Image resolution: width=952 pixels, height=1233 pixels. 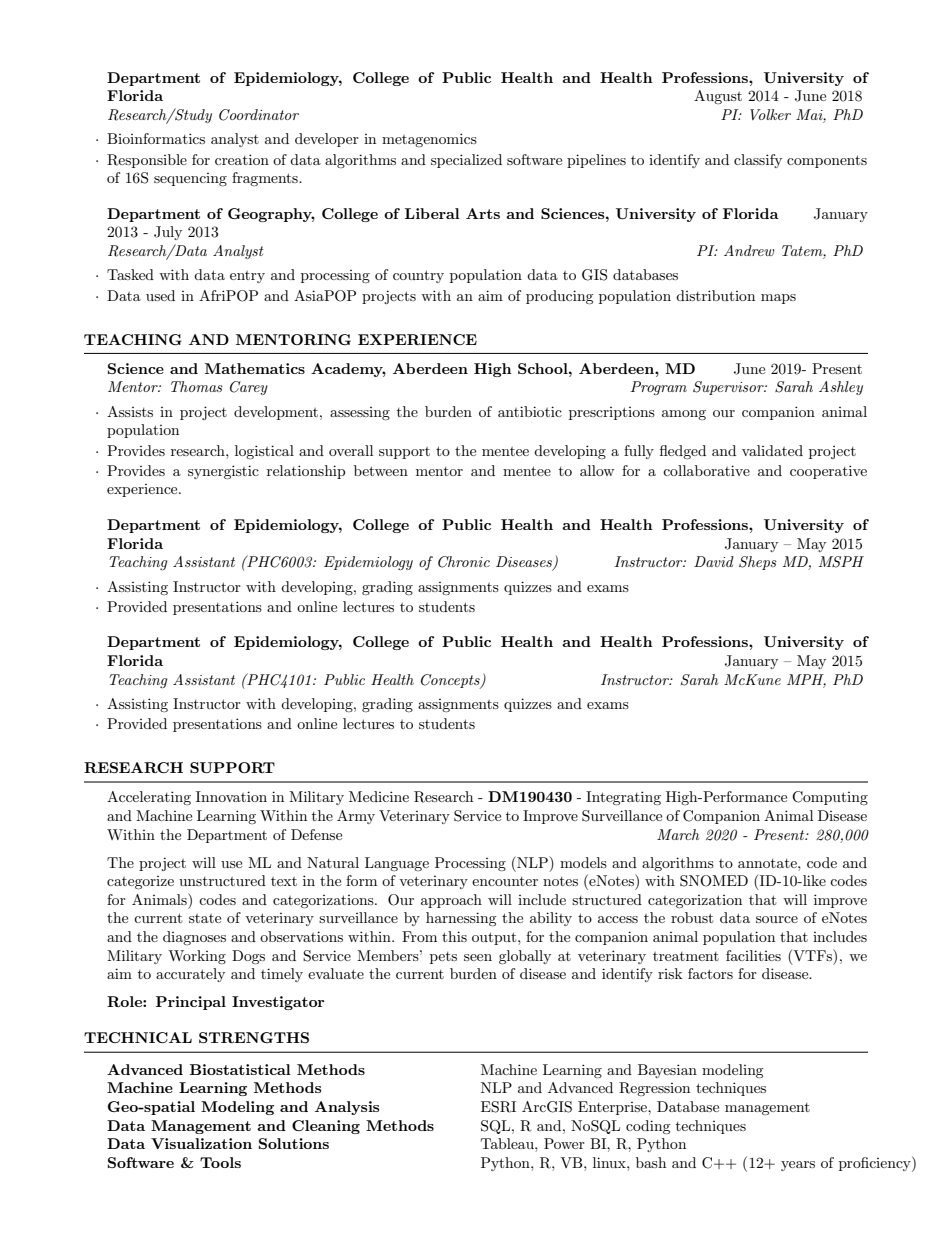 I want to click on antibiotic, so click(x=530, y=411).
